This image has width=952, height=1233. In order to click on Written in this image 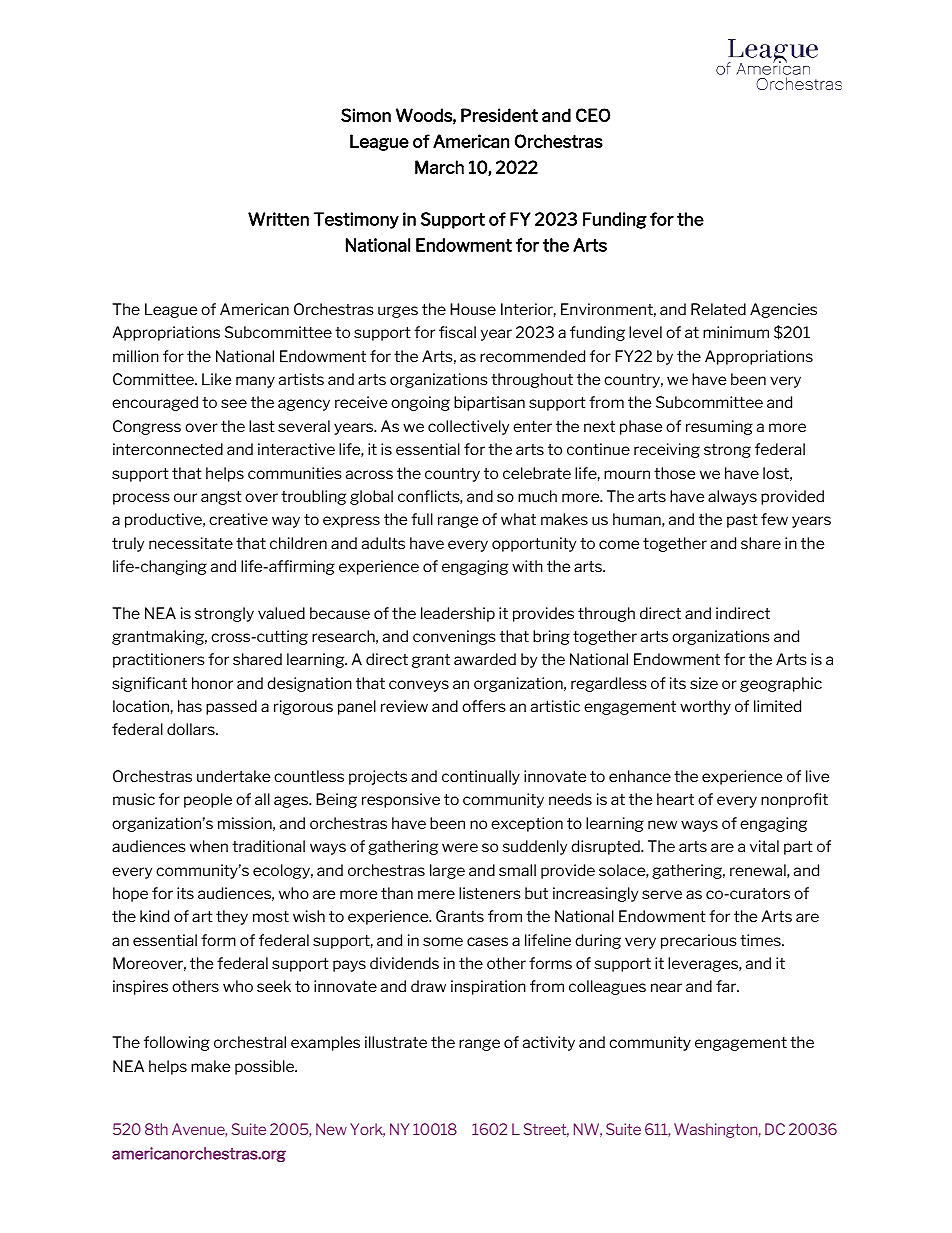, I will do `click(278, 219)`.
